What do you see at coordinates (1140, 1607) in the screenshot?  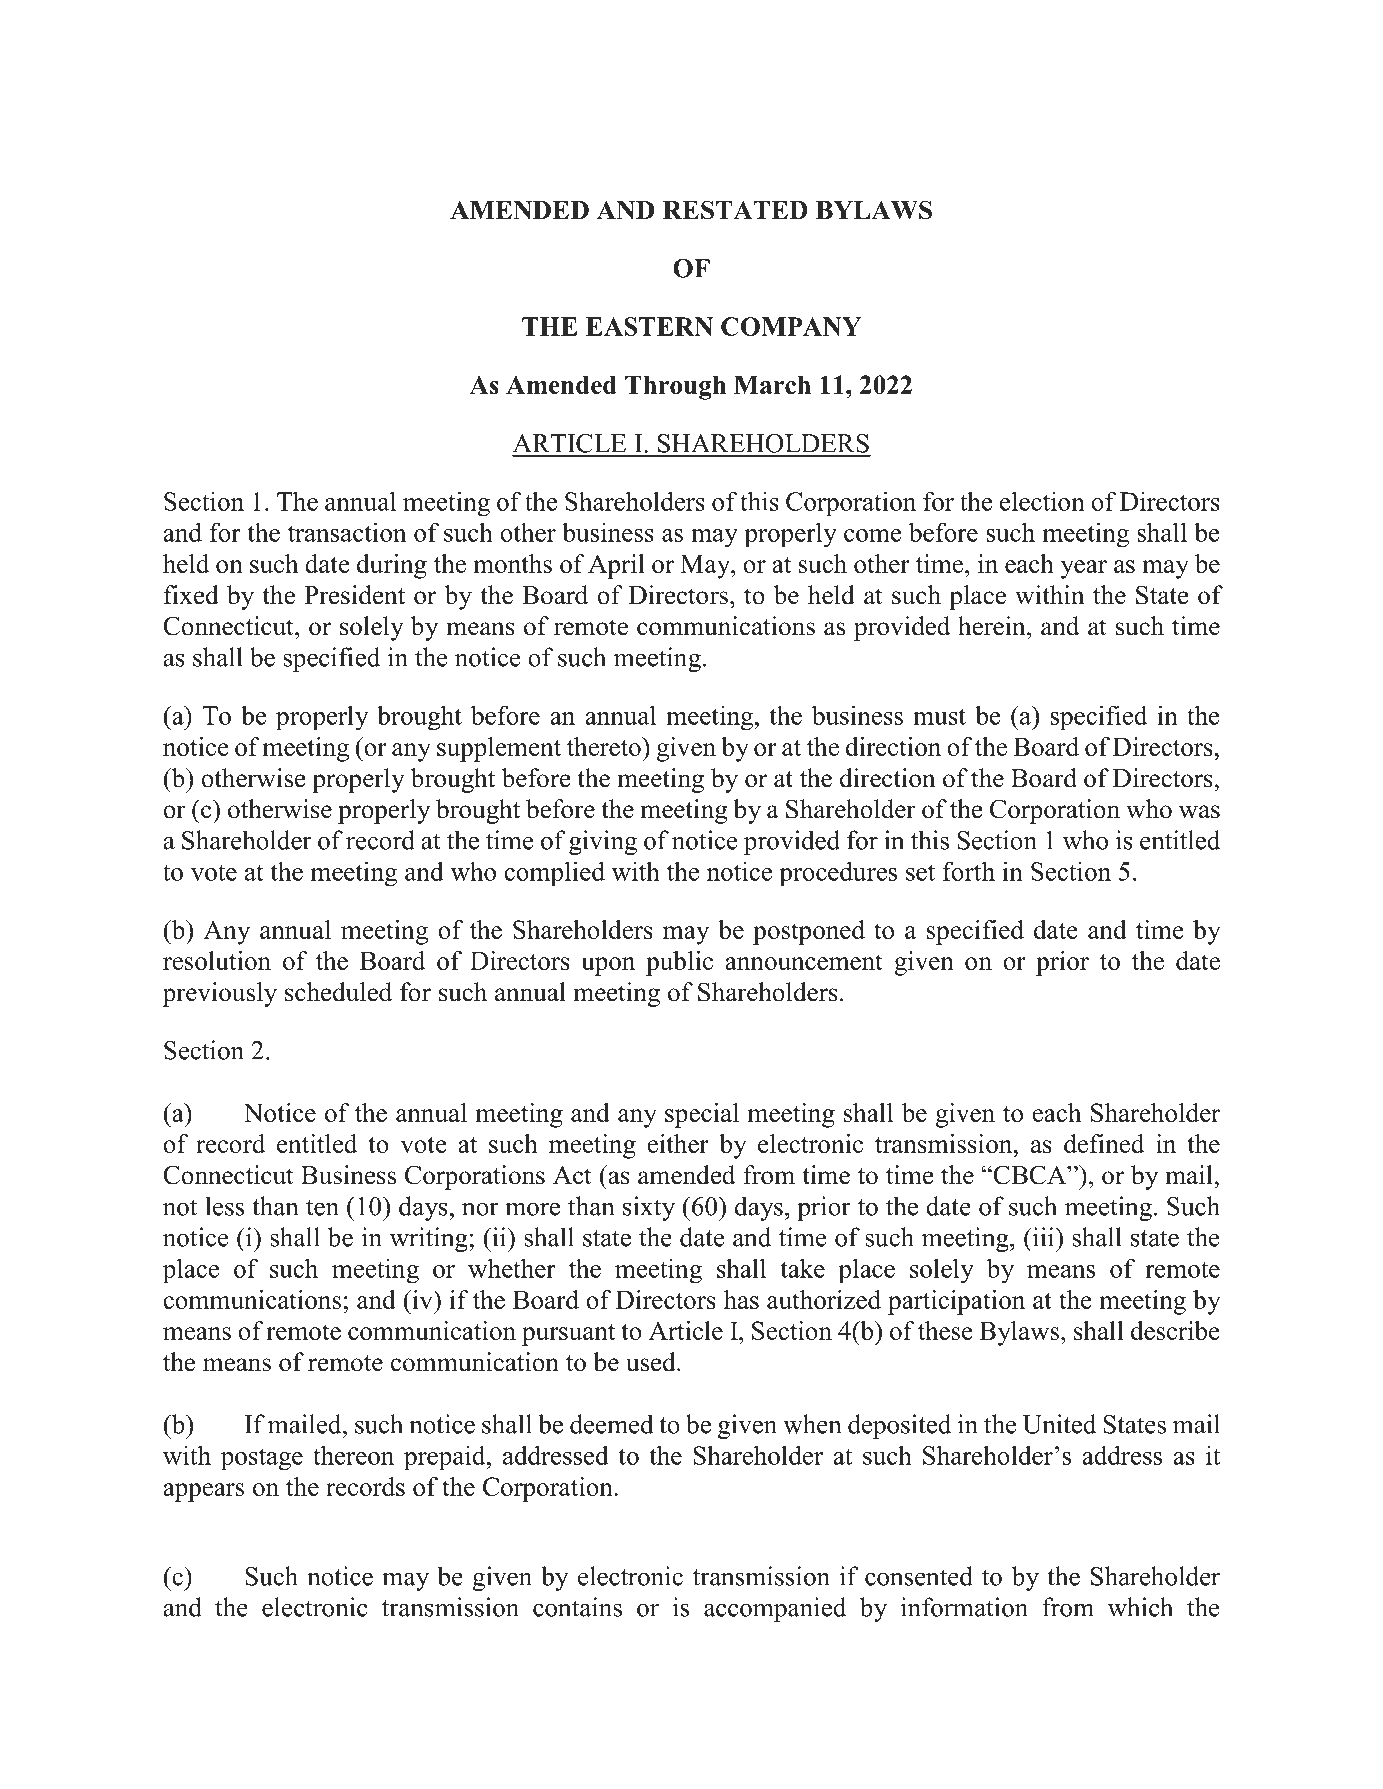 I see `which` at bounding box center [1140, 1607].
